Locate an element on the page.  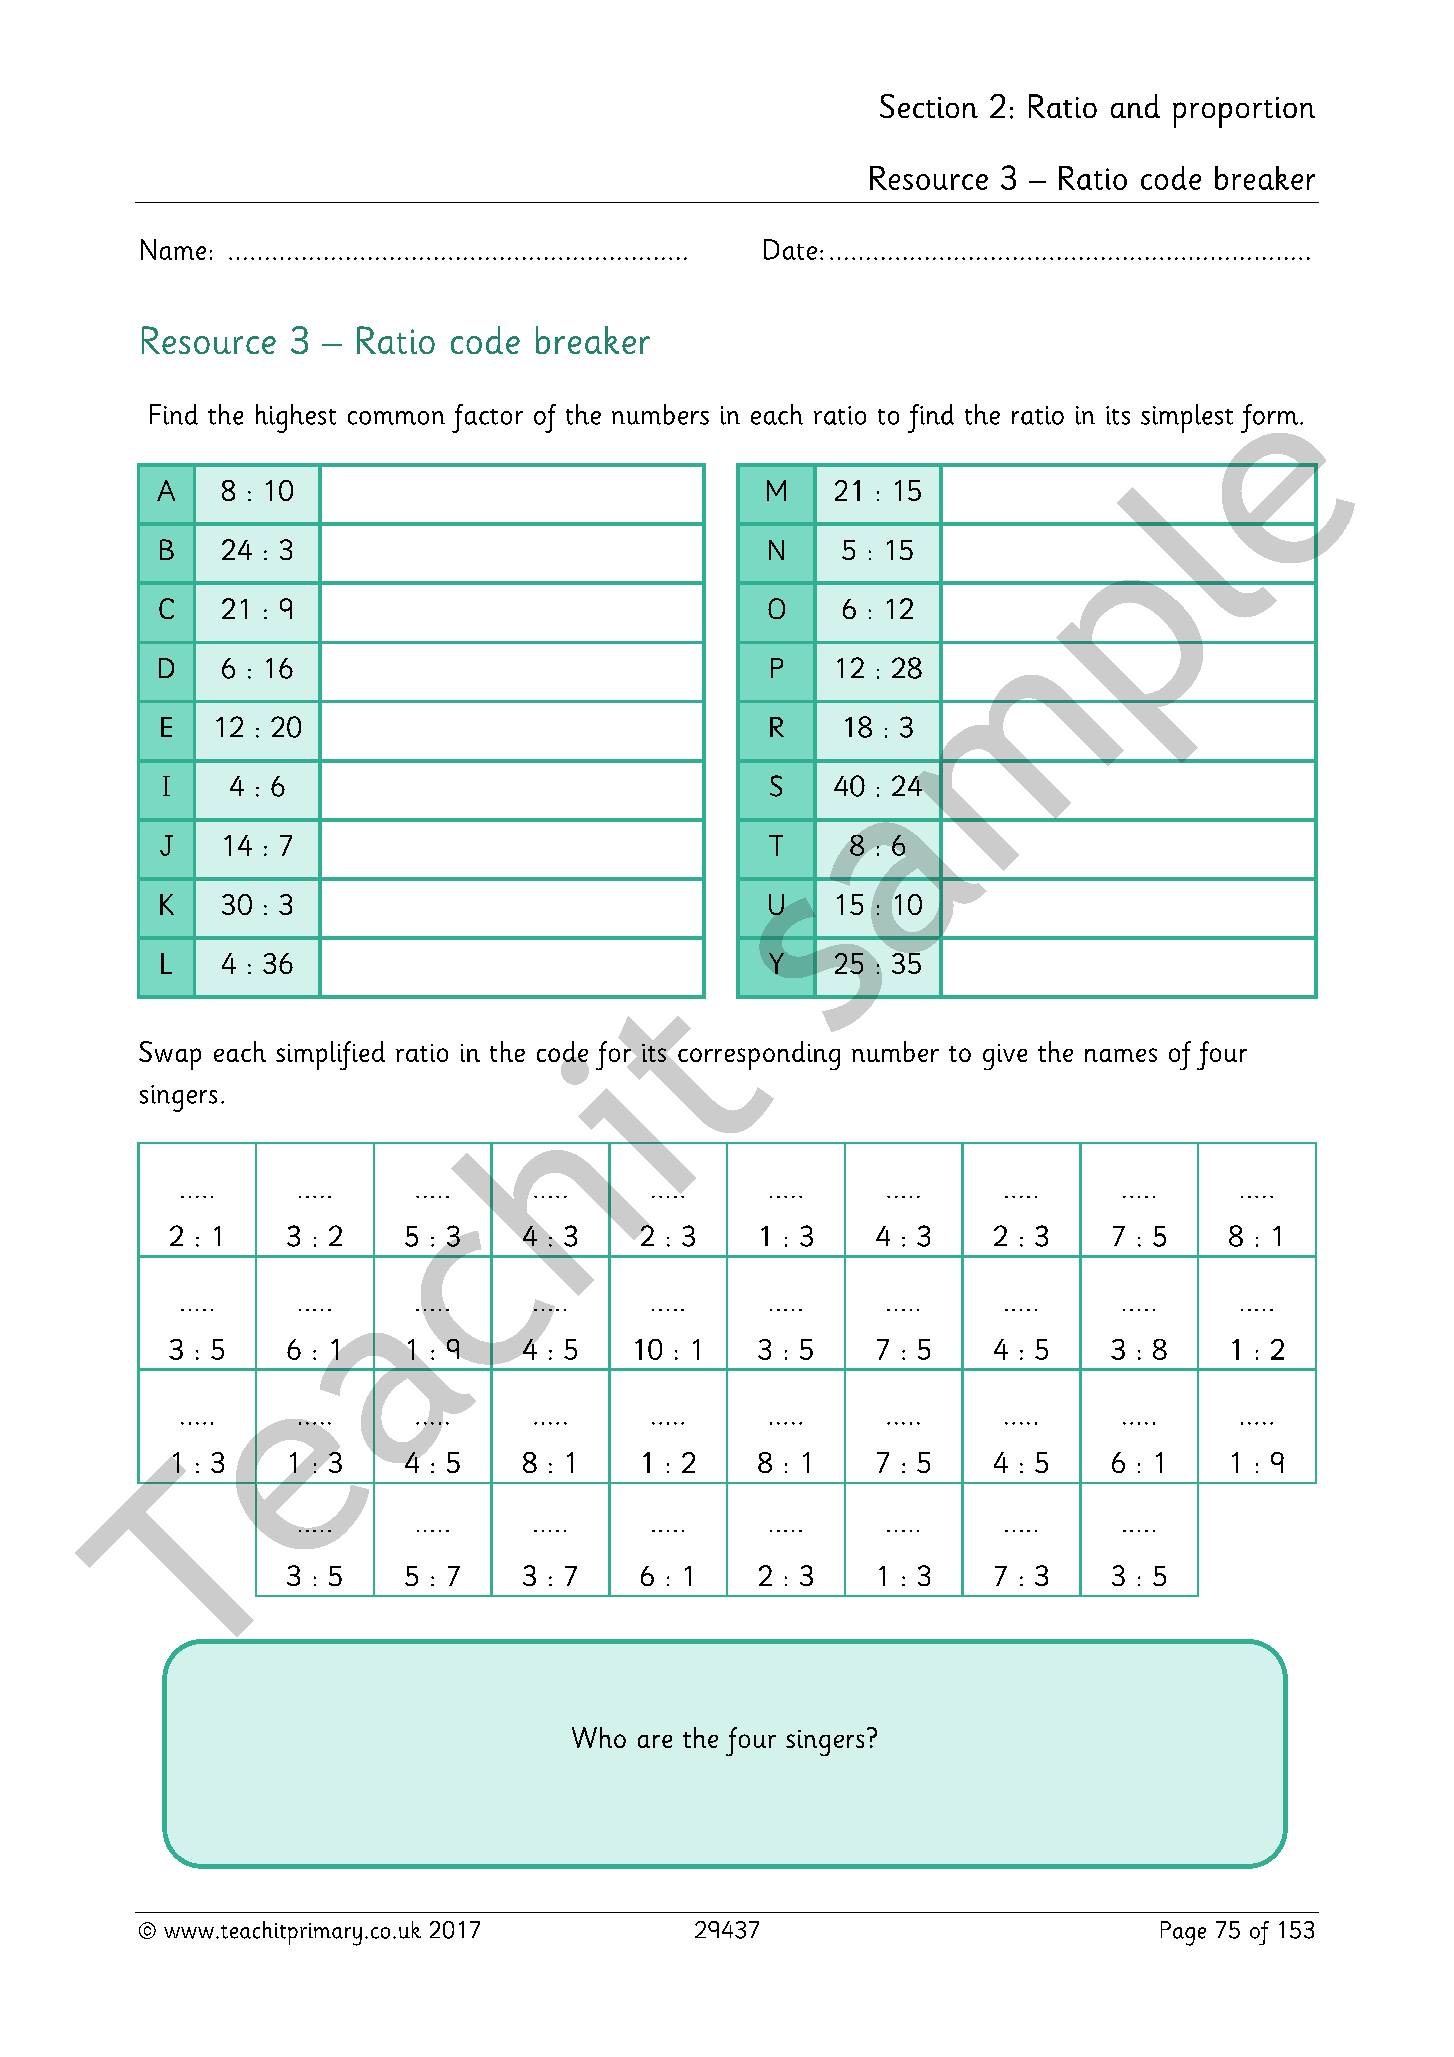
Who is located at coordinates (599, 1737).
